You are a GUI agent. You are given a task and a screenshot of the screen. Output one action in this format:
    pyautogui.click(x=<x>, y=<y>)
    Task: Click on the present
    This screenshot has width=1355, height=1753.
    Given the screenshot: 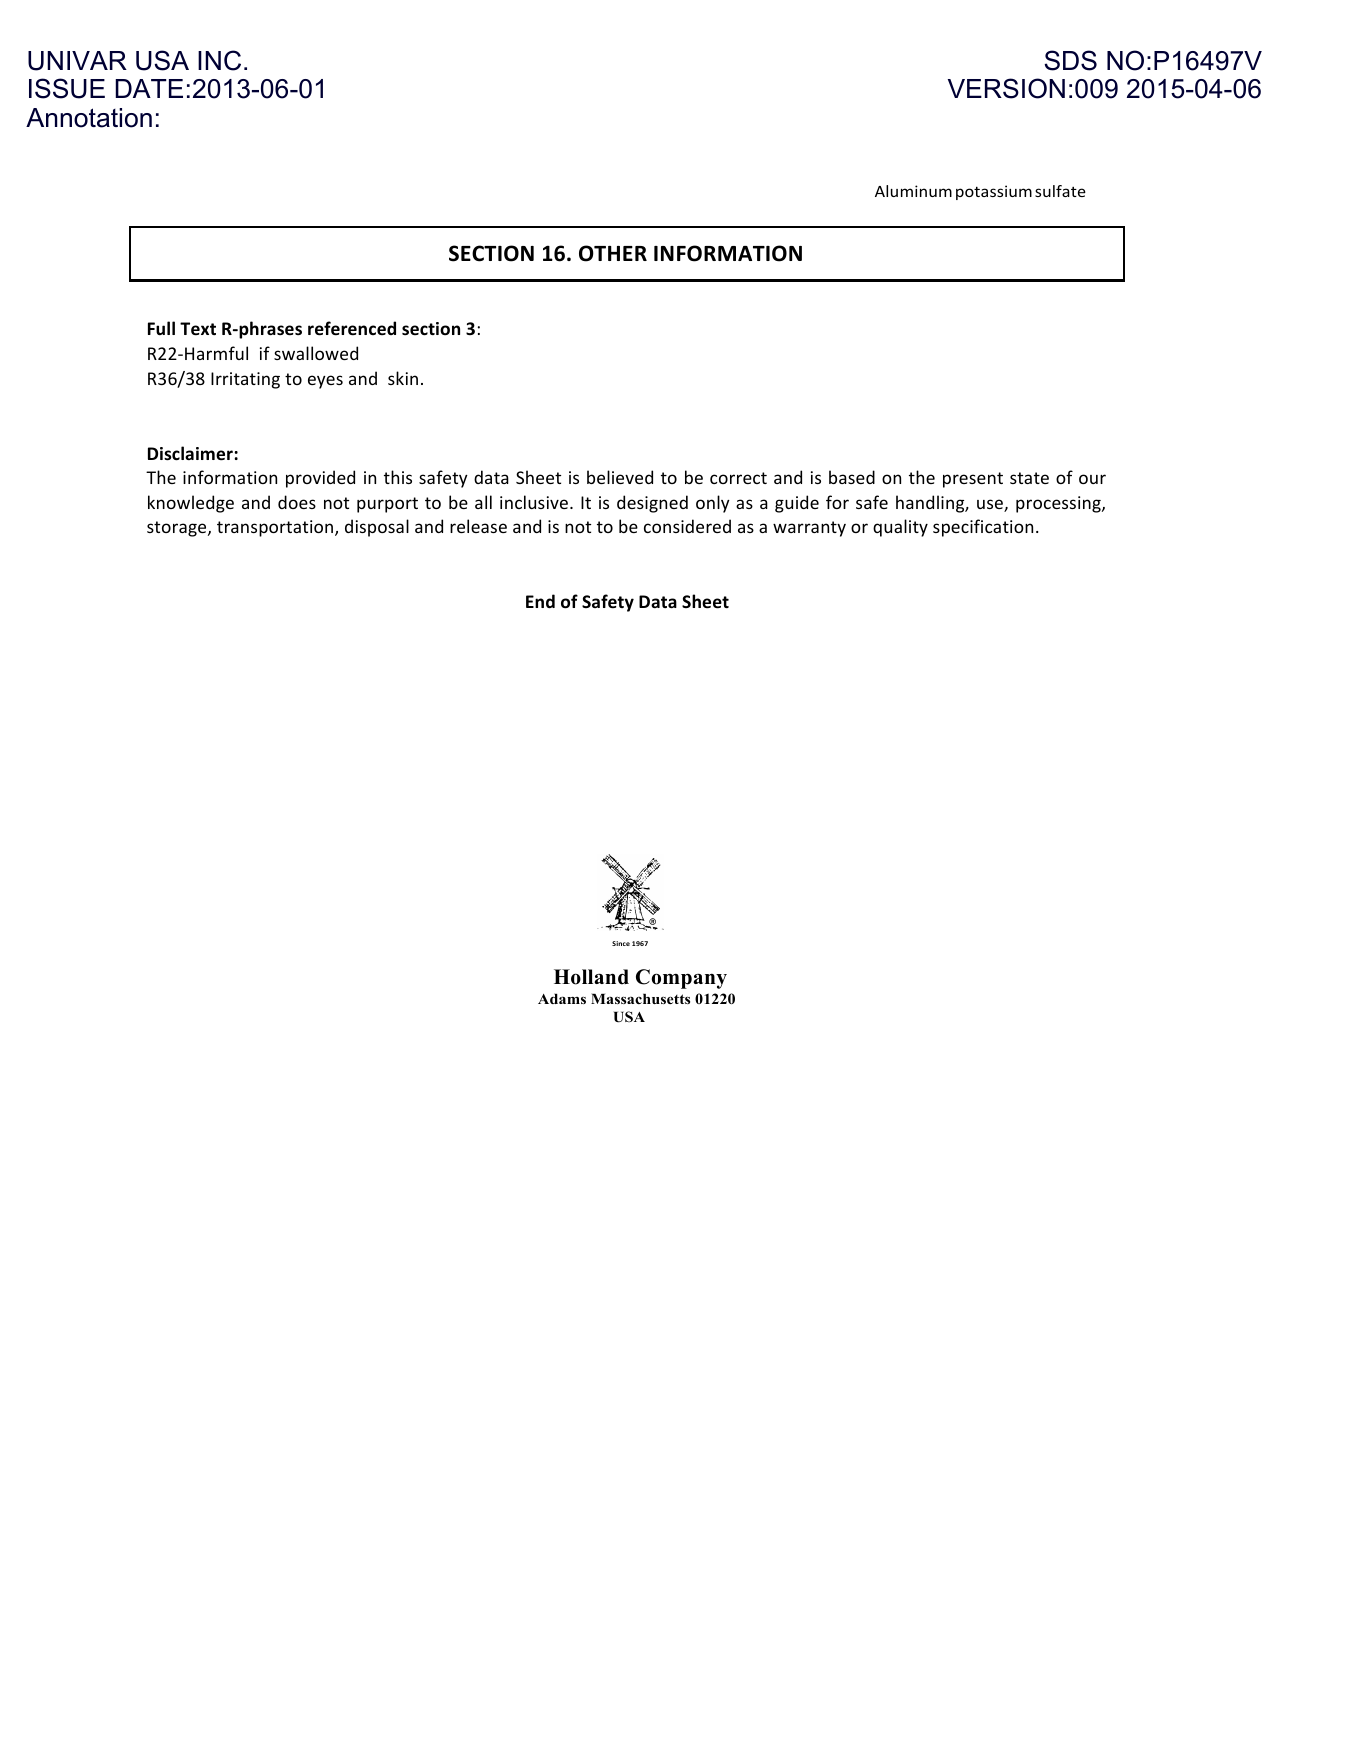 What is the action you would take?
    pyautogui.click(x=973, y=480)
